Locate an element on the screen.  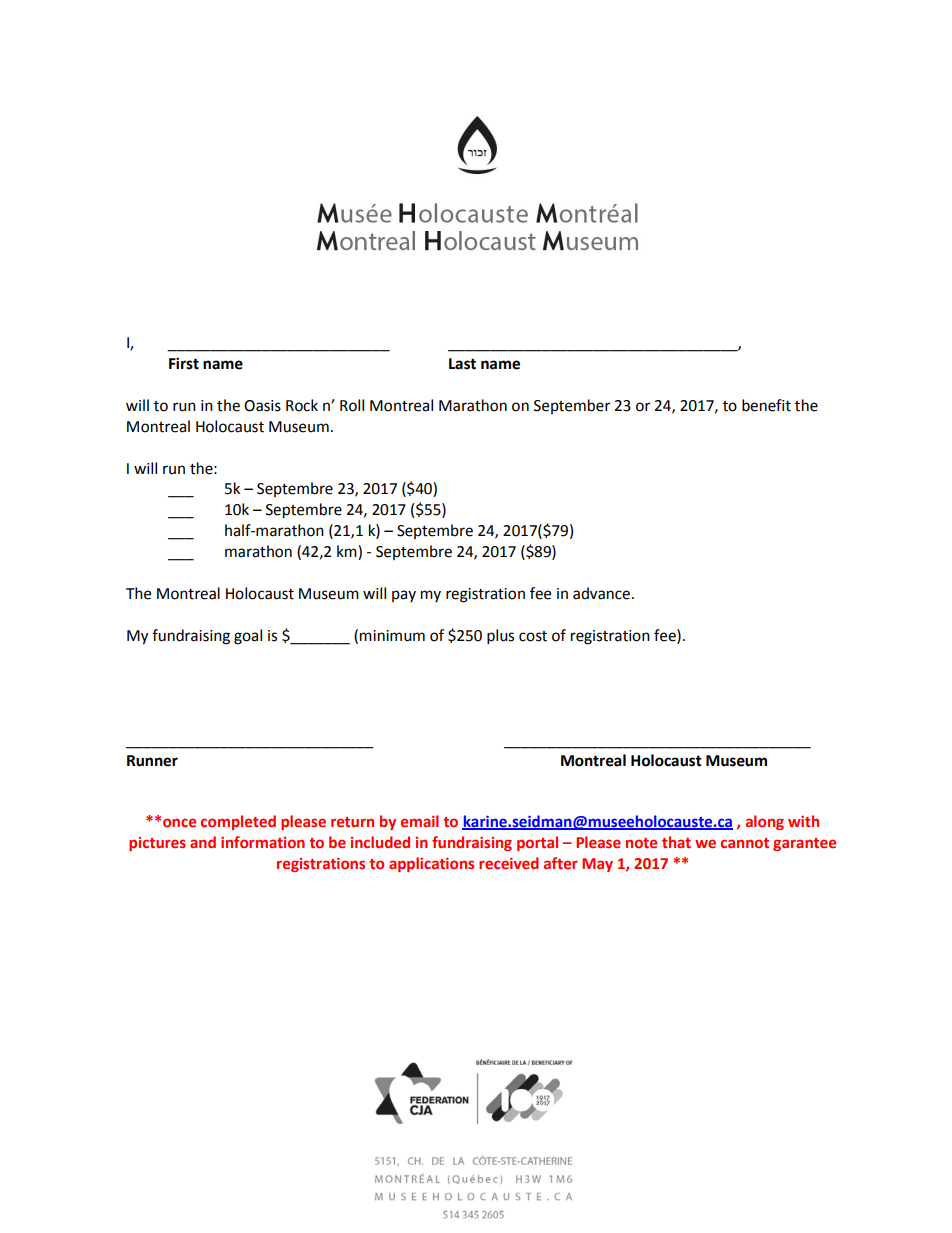
goal is located at coordinates (248, 637).
